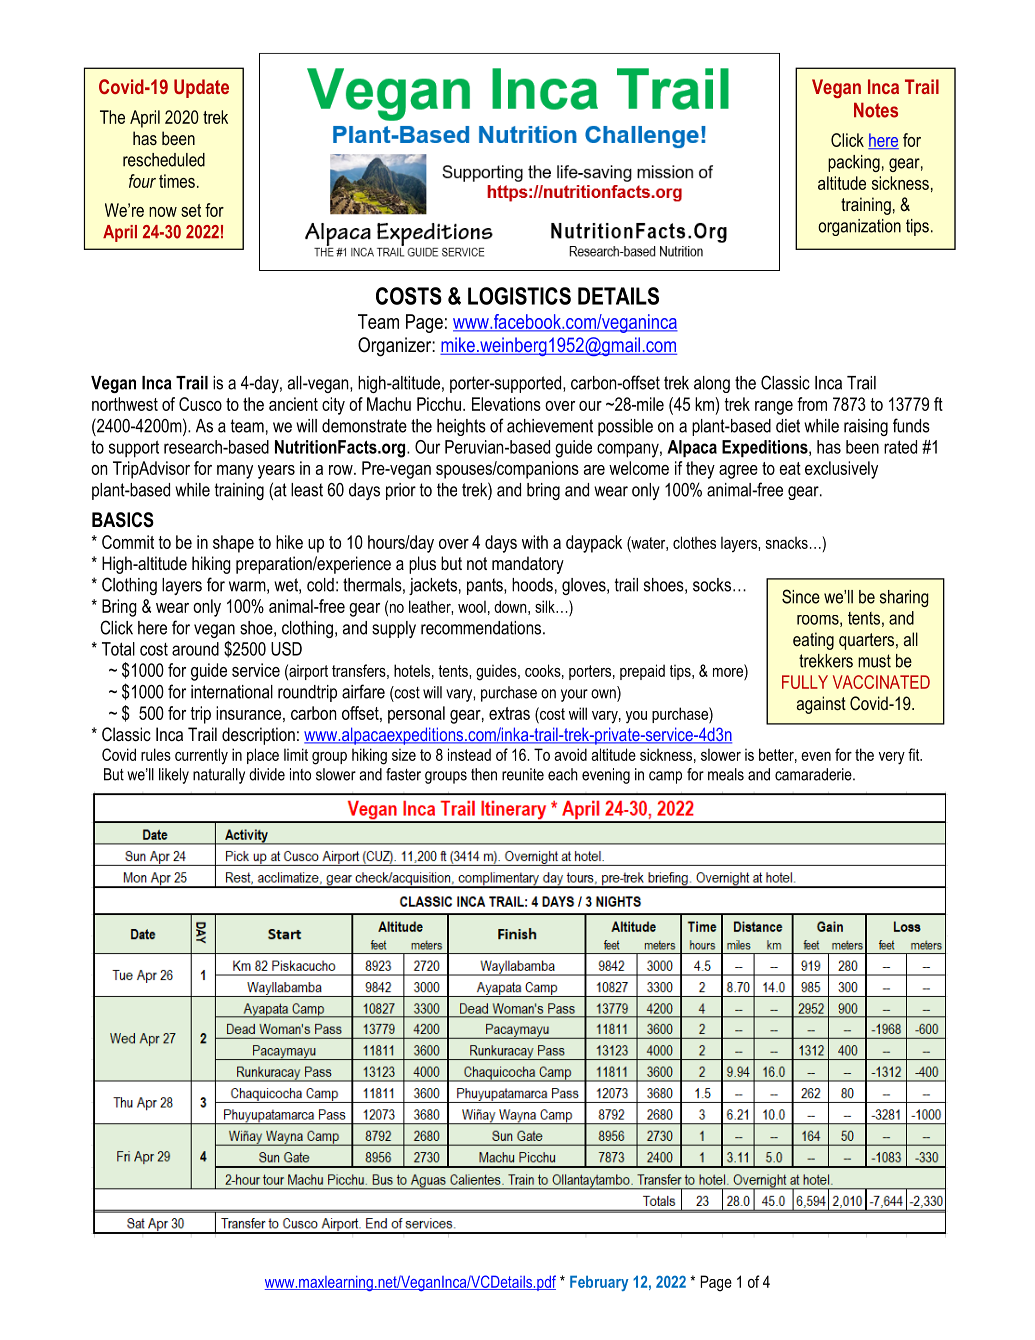 Image resolution: width=1035 pixels, height=1340 pixels. What do you see at coordinates (219, 776) in the page?
I see `naturally` at bounding box center [219, 776].
